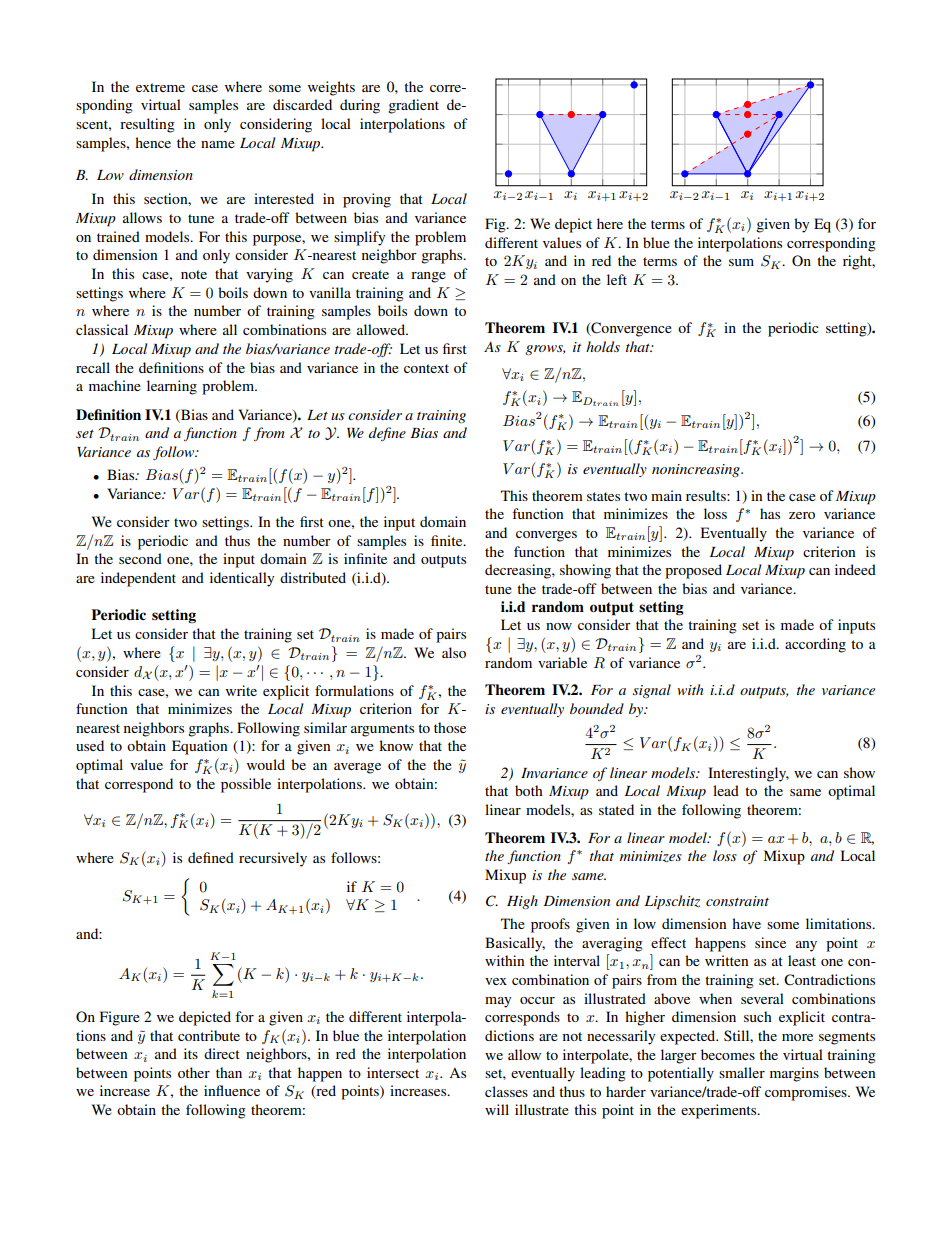 The image size is (952, 1233). What do you see at coordinates (426, 368) in the screenshot?
I see `context` at bounding box center [426, 368].
